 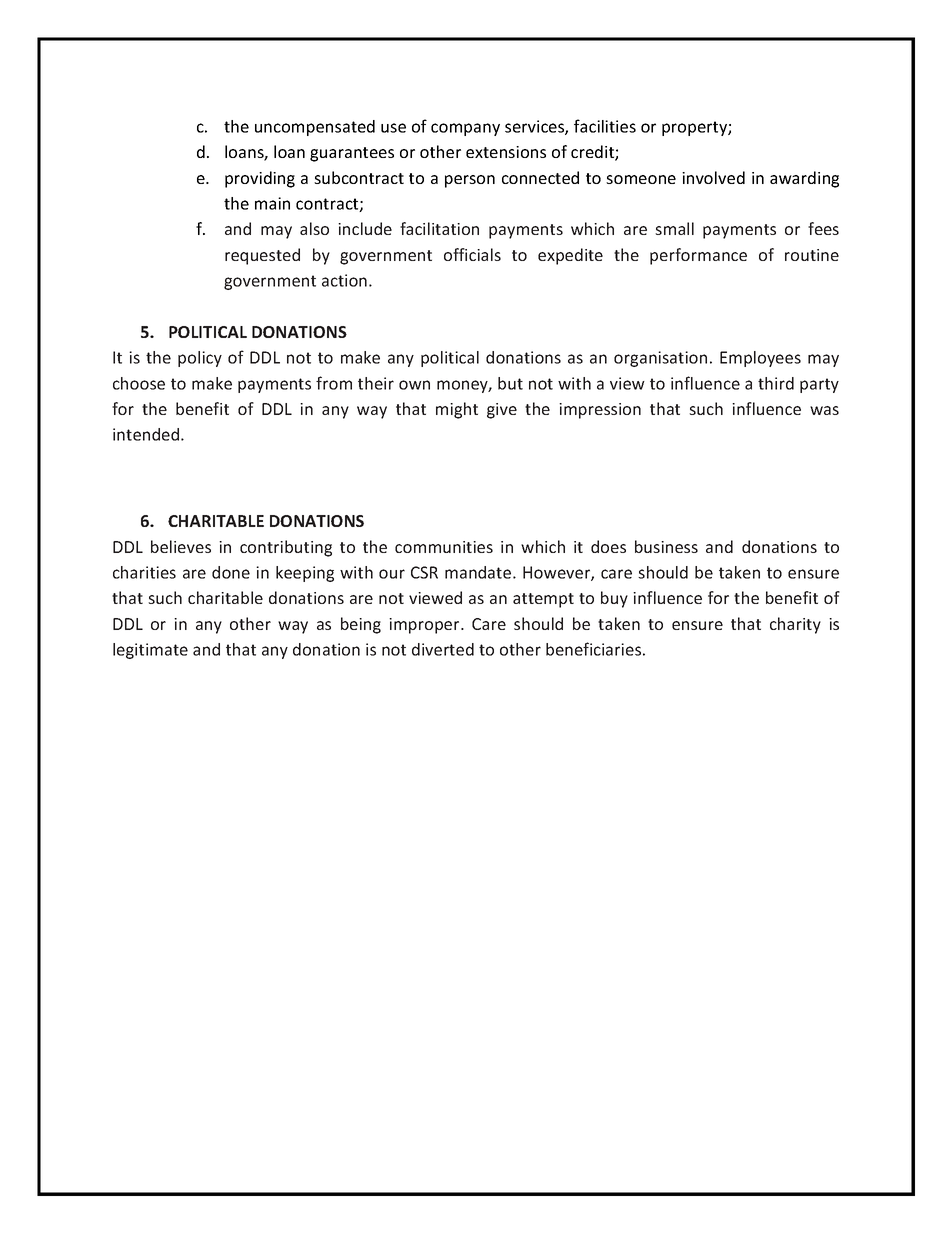 What do you see at coordinates (200, 359) in the screenshot?
I see `policy` at bounding box center [200, 359].
